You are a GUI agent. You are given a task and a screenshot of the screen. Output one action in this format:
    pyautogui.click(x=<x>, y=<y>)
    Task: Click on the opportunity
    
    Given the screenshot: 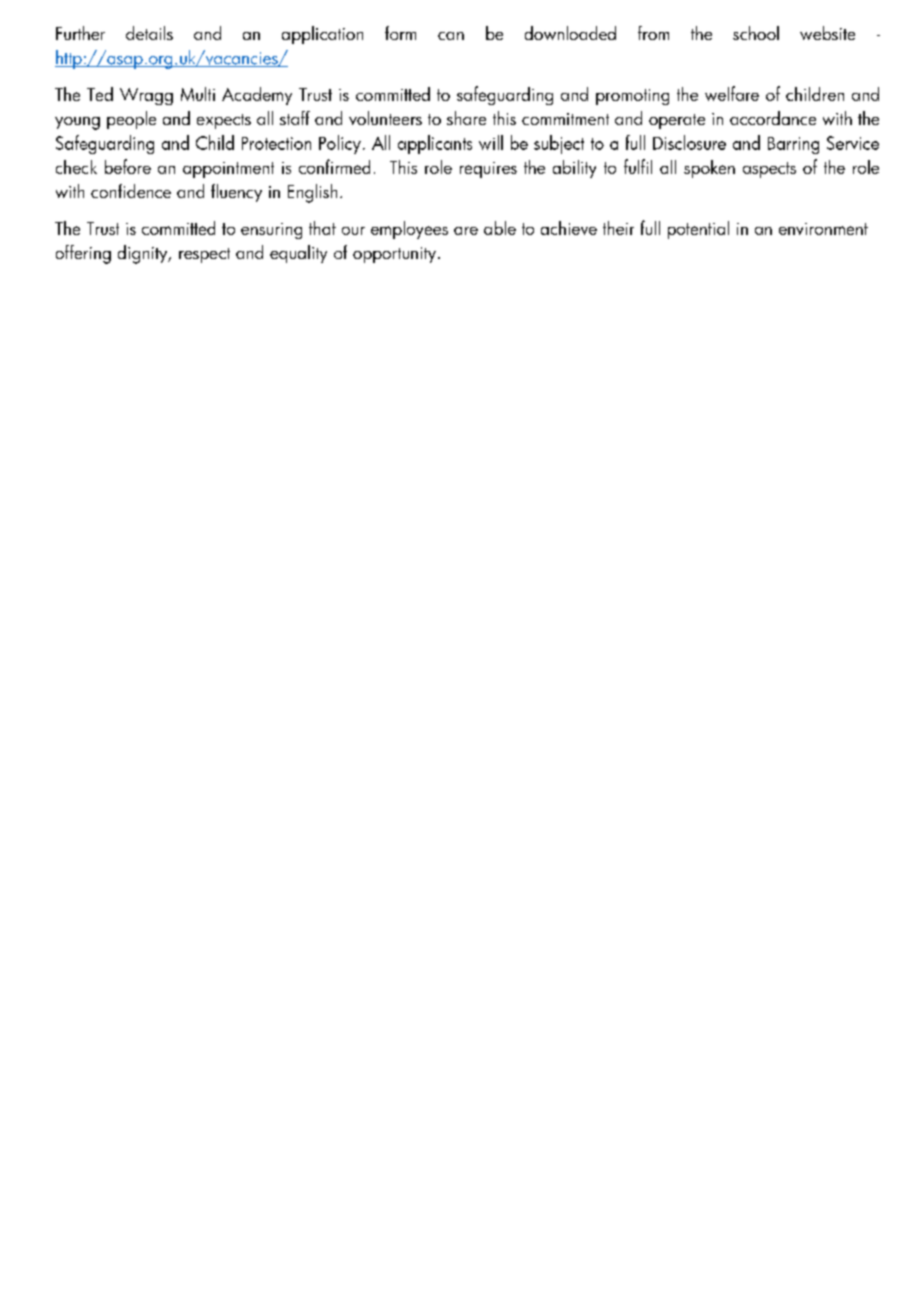 What is the action you would take?
    pyautogui.click(x=394, y=255)
